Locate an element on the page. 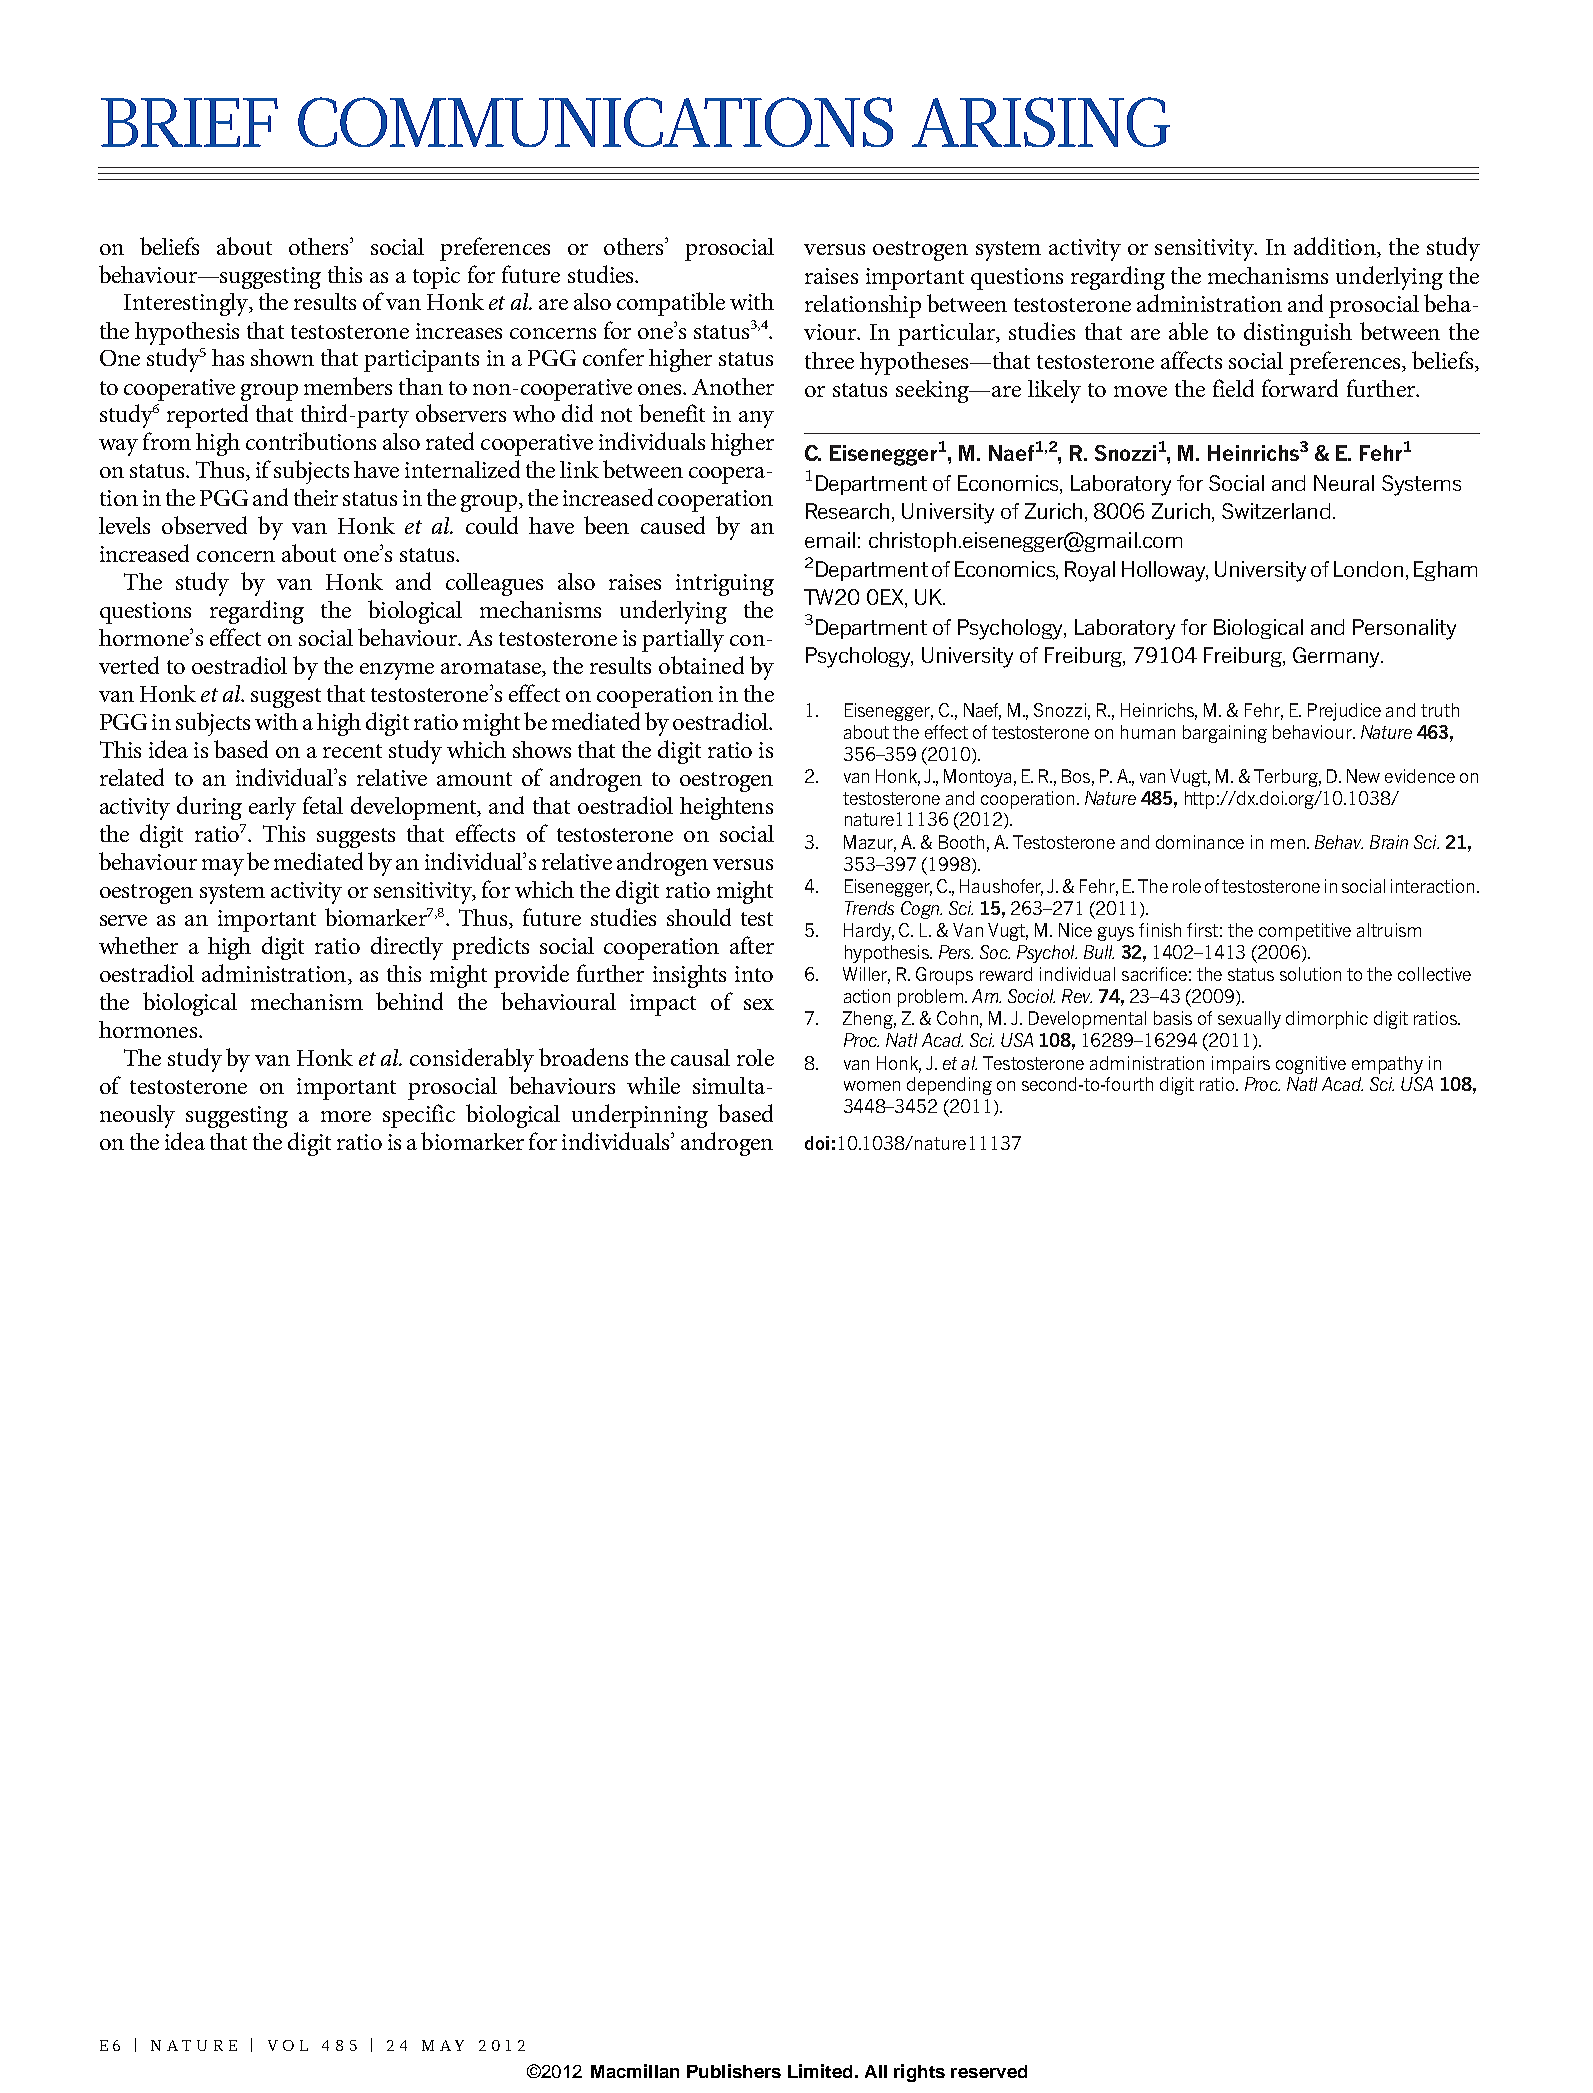  impairs is located at coordinates (1241, 1065).
